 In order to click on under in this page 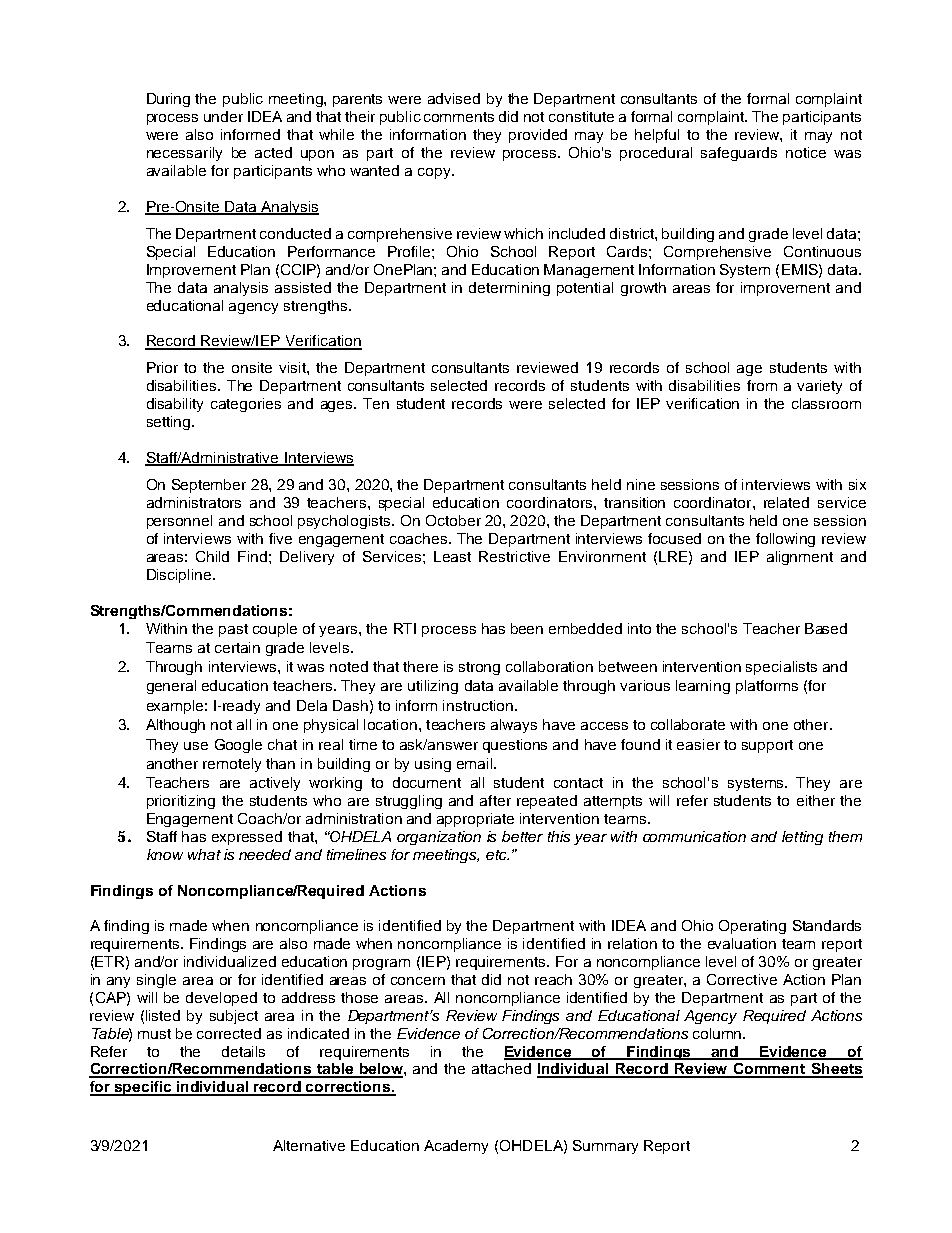, I will do `click(223, 116)`.
